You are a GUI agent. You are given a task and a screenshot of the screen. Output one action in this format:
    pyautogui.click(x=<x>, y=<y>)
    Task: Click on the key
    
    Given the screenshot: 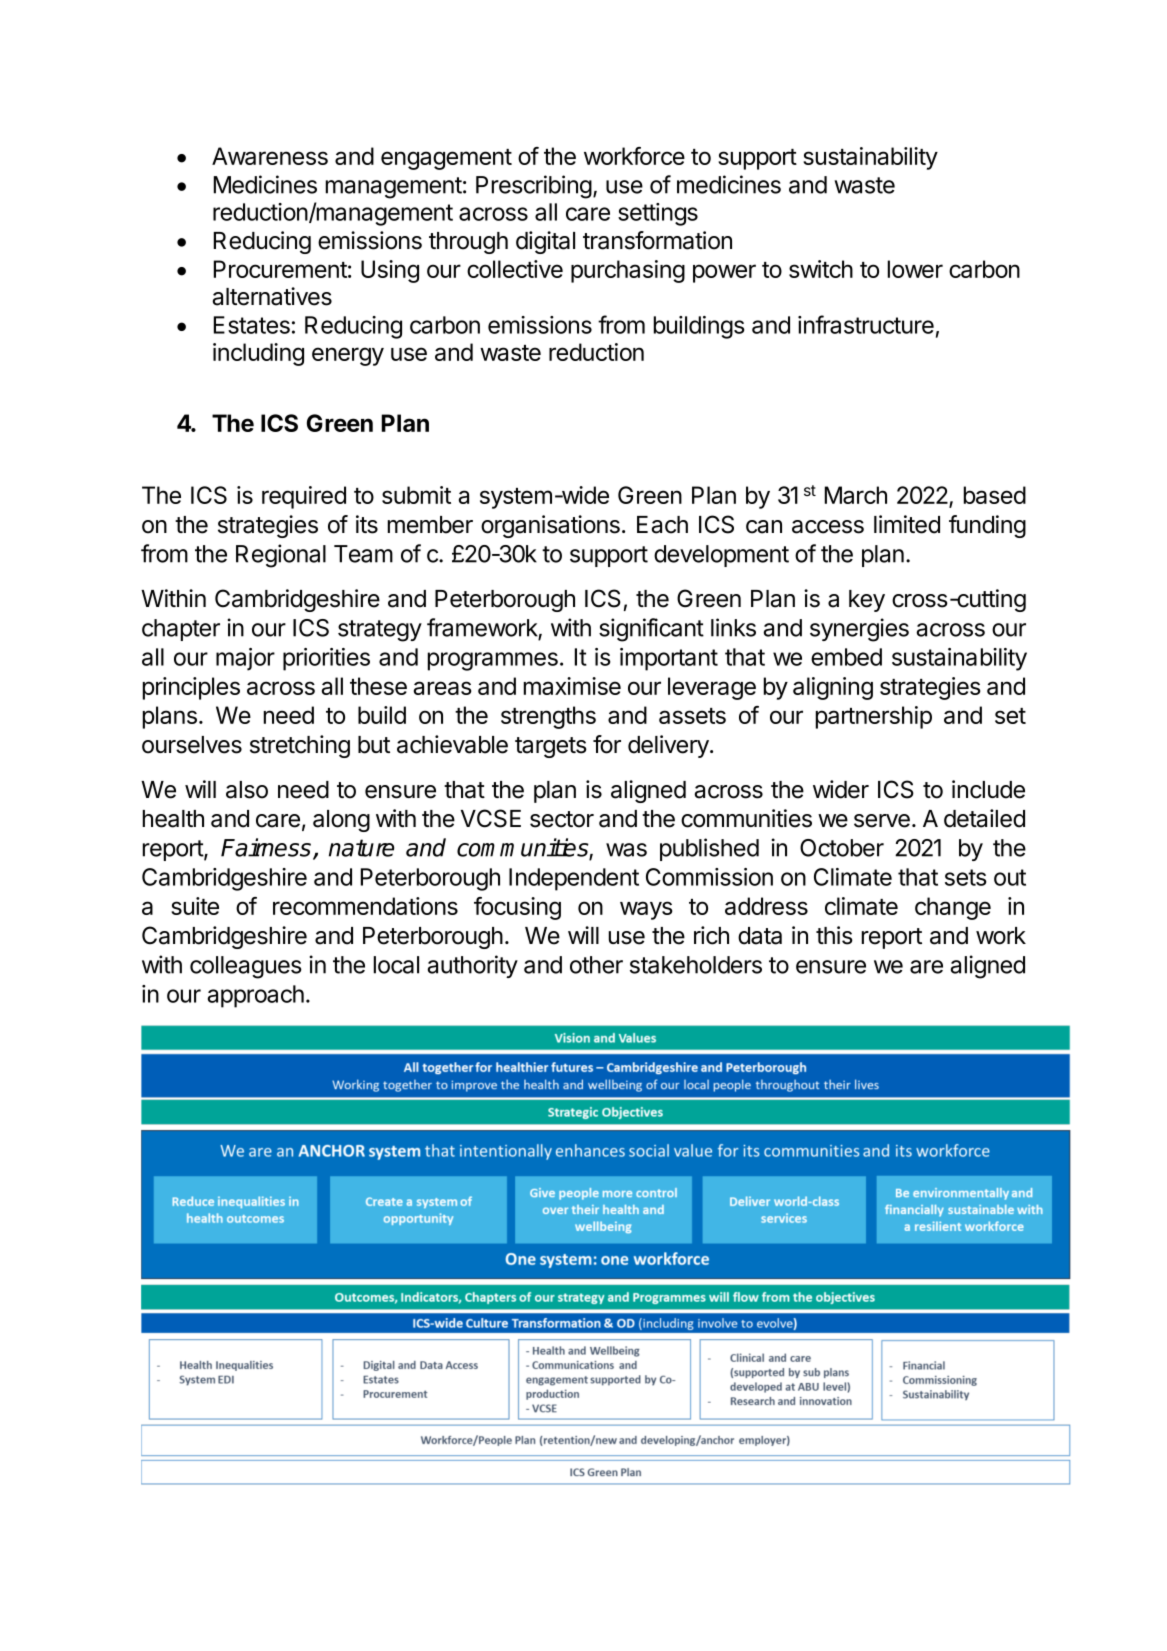 What is the action you would take?
    pyautogui.click(x=867, y=601)
